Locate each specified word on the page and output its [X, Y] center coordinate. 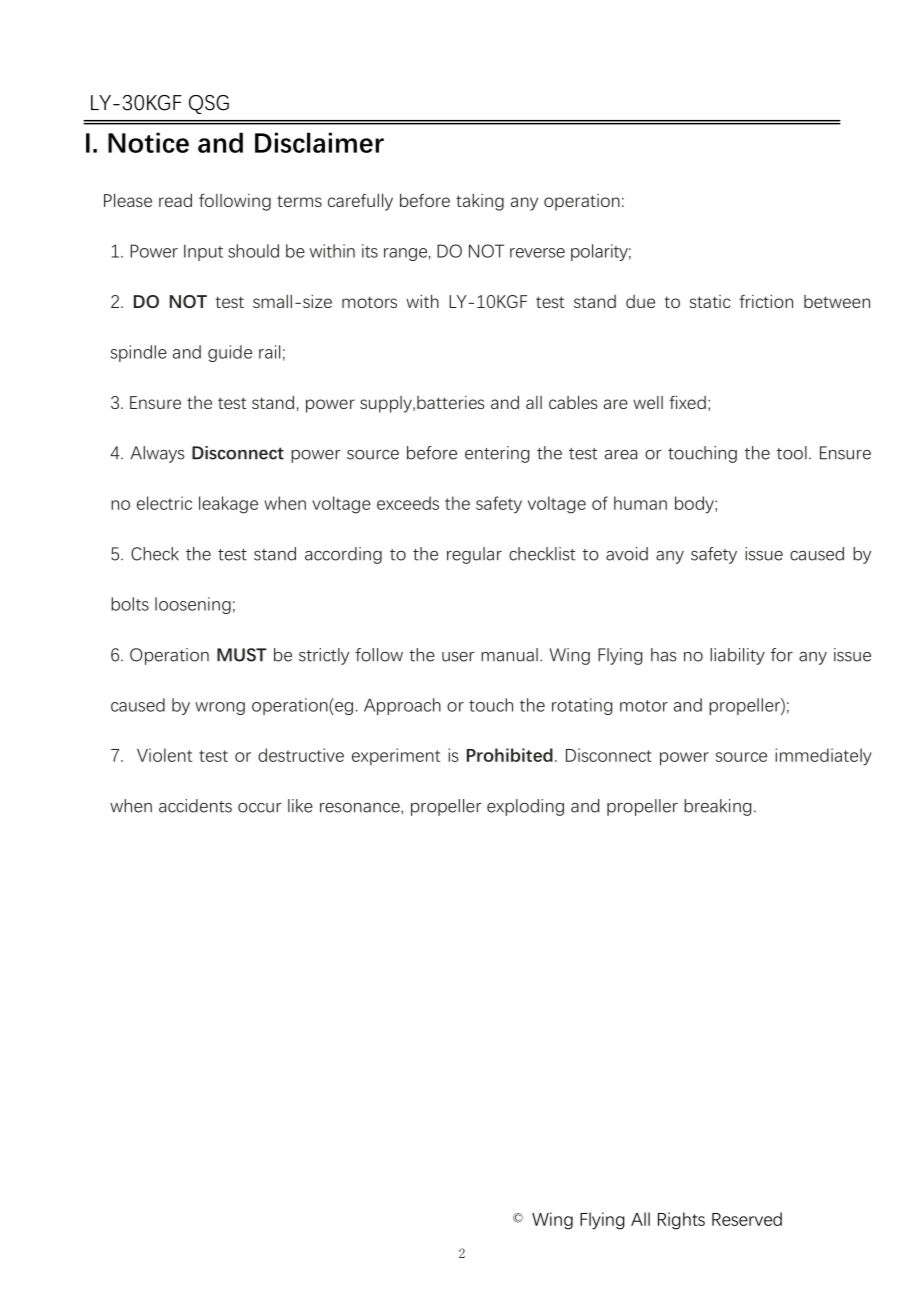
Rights [681, 1221]
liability [737, 656]
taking [480, 202]
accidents [195, 806]
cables [573, 402]
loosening [193, 605]
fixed [687, 402]
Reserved [747, 1219]
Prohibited [510, 755]
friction [766, 301]
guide [230, 353]
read [175, 200]
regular [474, 555]
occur [260, 808]
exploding [525, 807]
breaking [718, 807]
